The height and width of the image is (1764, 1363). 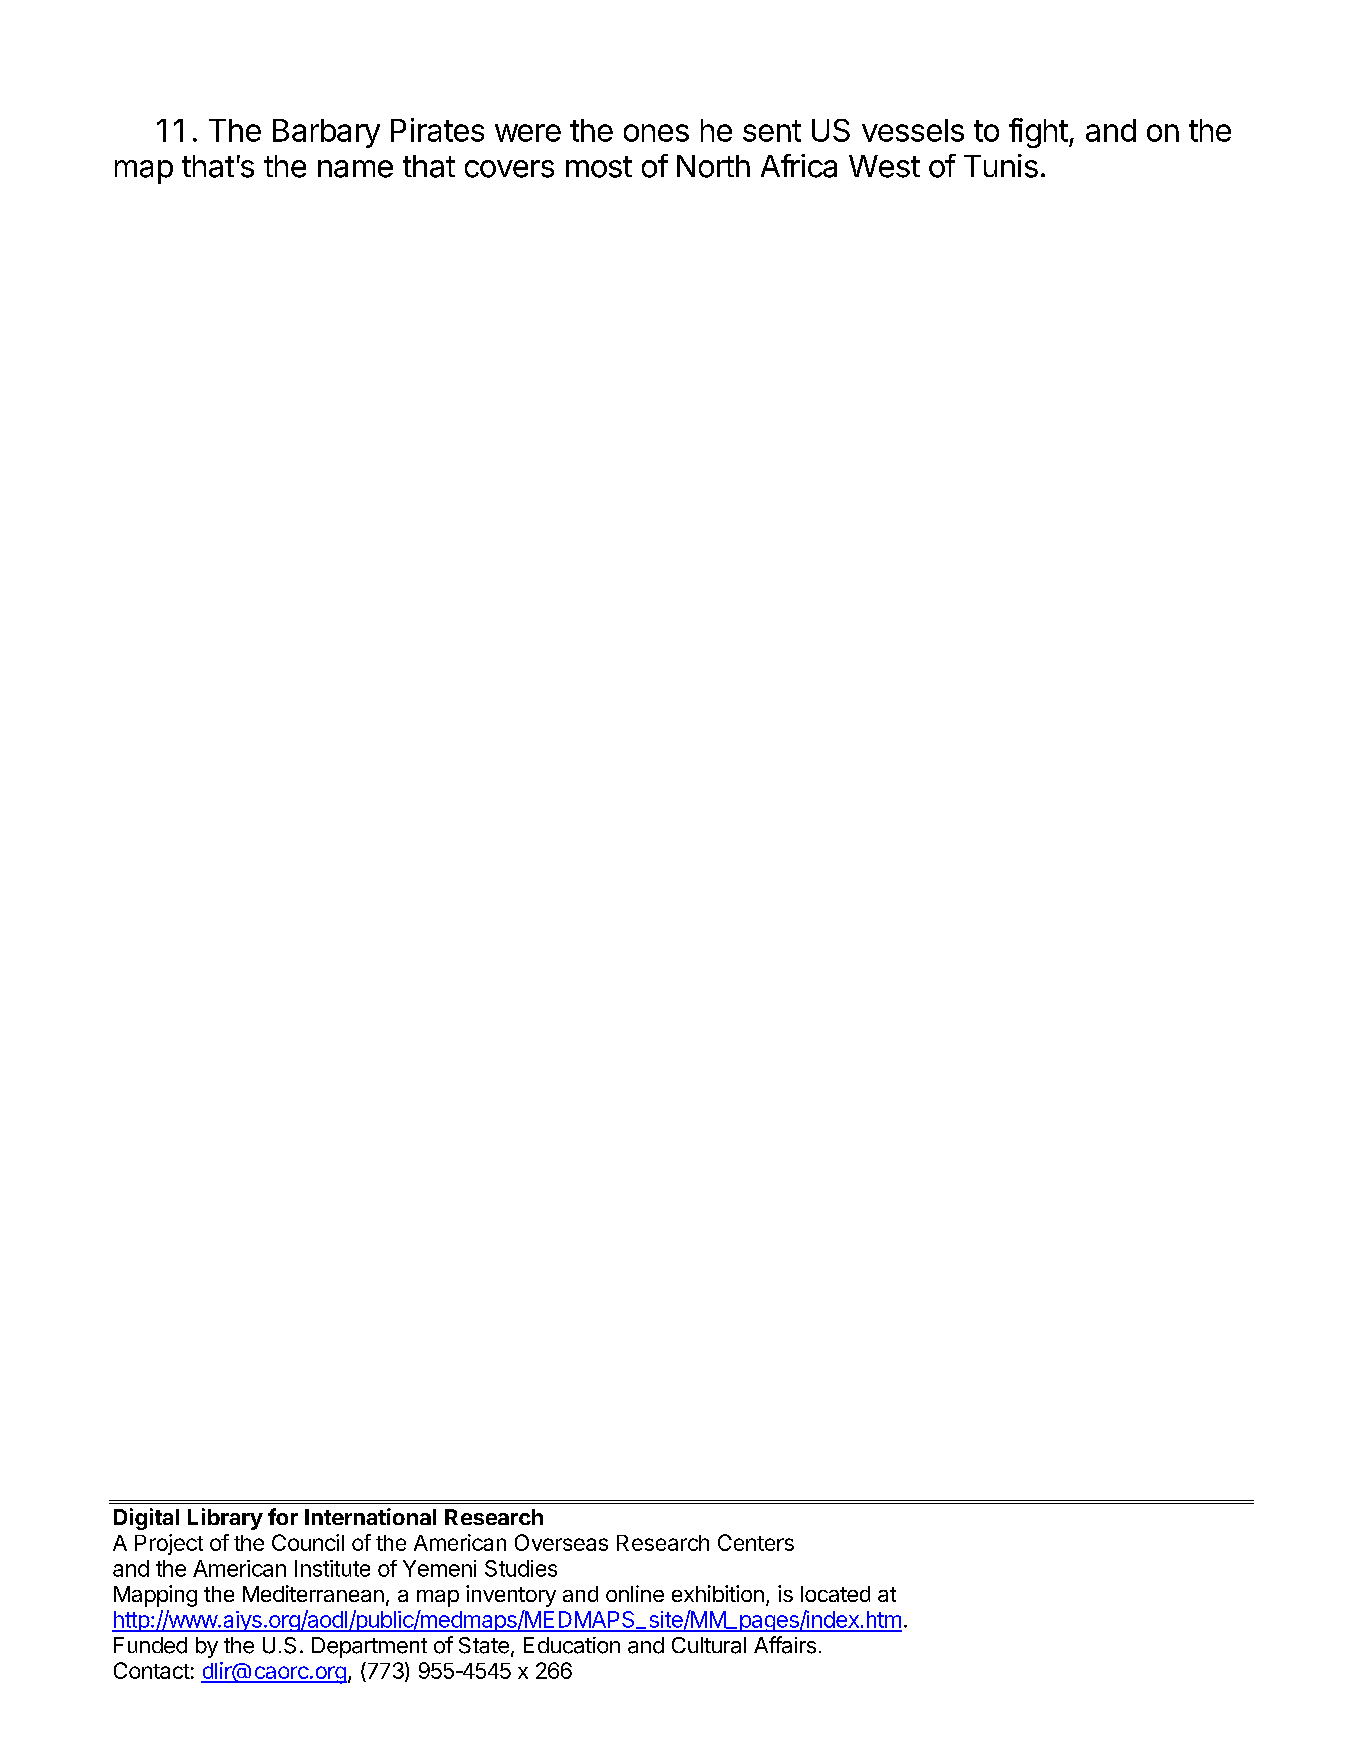 What do you see at coordinates (326, 133) in the image?
I see `Barbary` at bounding box center [326, 133].
